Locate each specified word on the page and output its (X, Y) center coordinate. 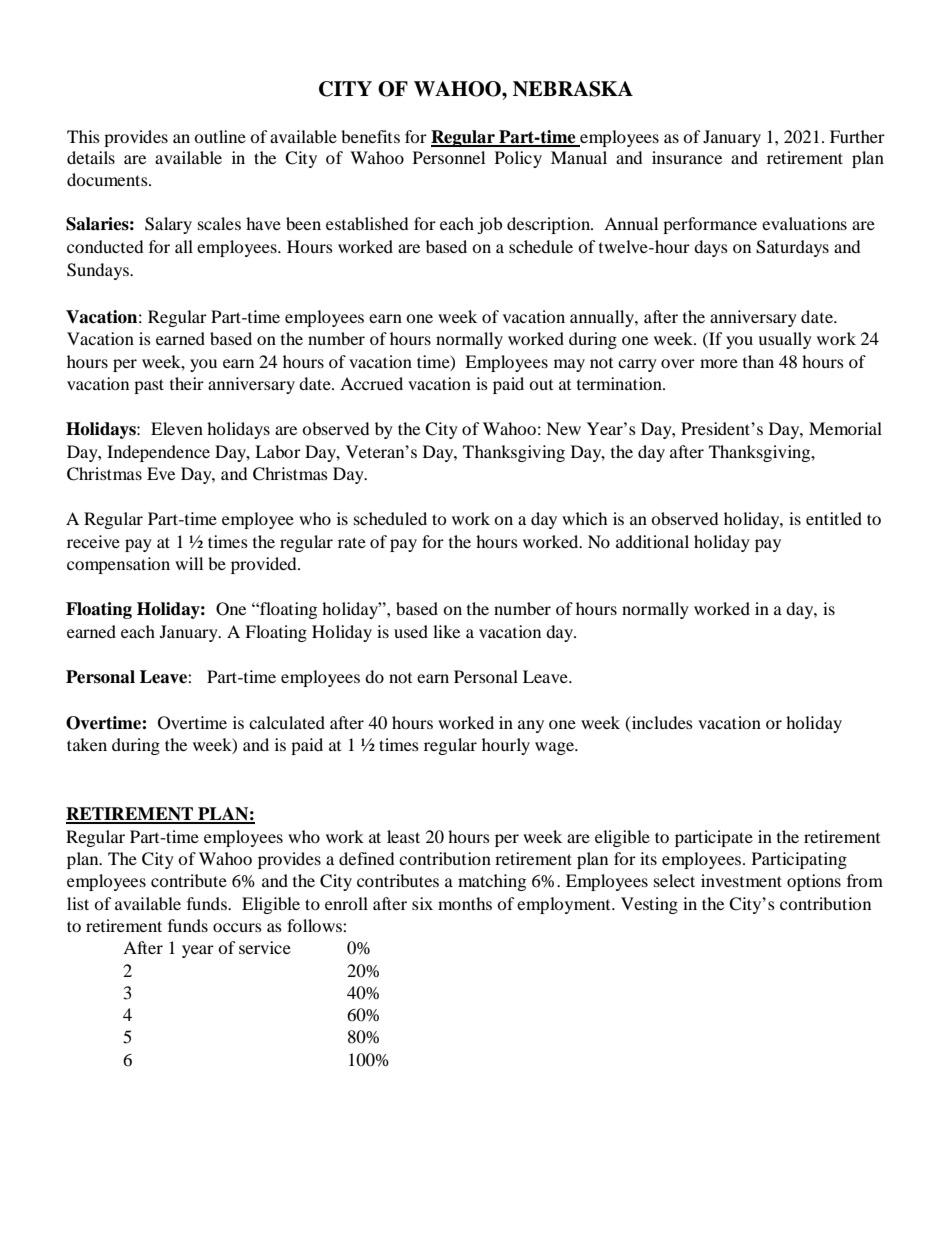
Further (857, 136)
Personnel (449, 157)
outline (220, 136)
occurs (237, 927)
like (446, 631)
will (189, 563)
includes (661, 722)
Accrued (371, 383)
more (719, 363)
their (187, 383)
